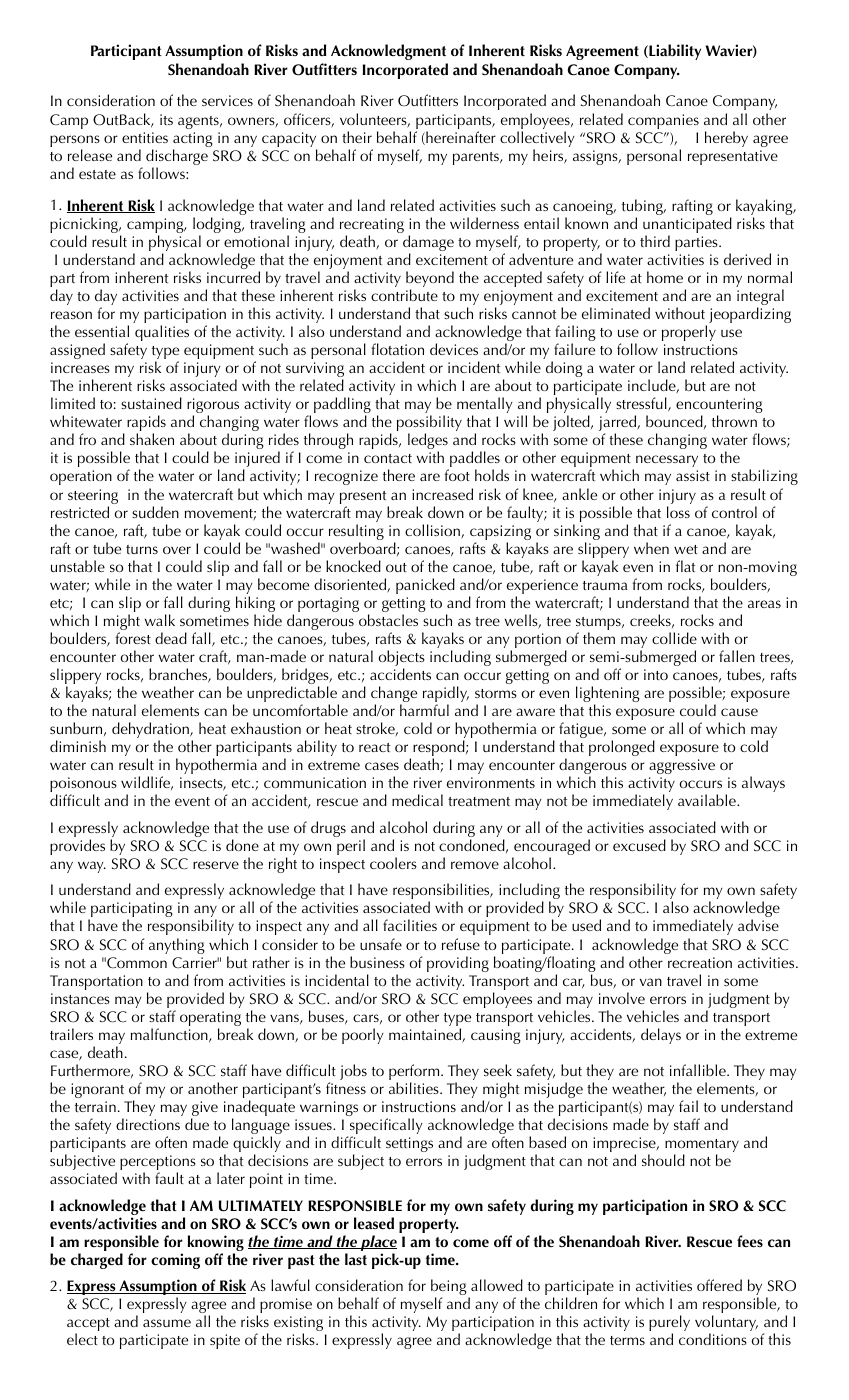  I want to click on its, so click(166, 119).
